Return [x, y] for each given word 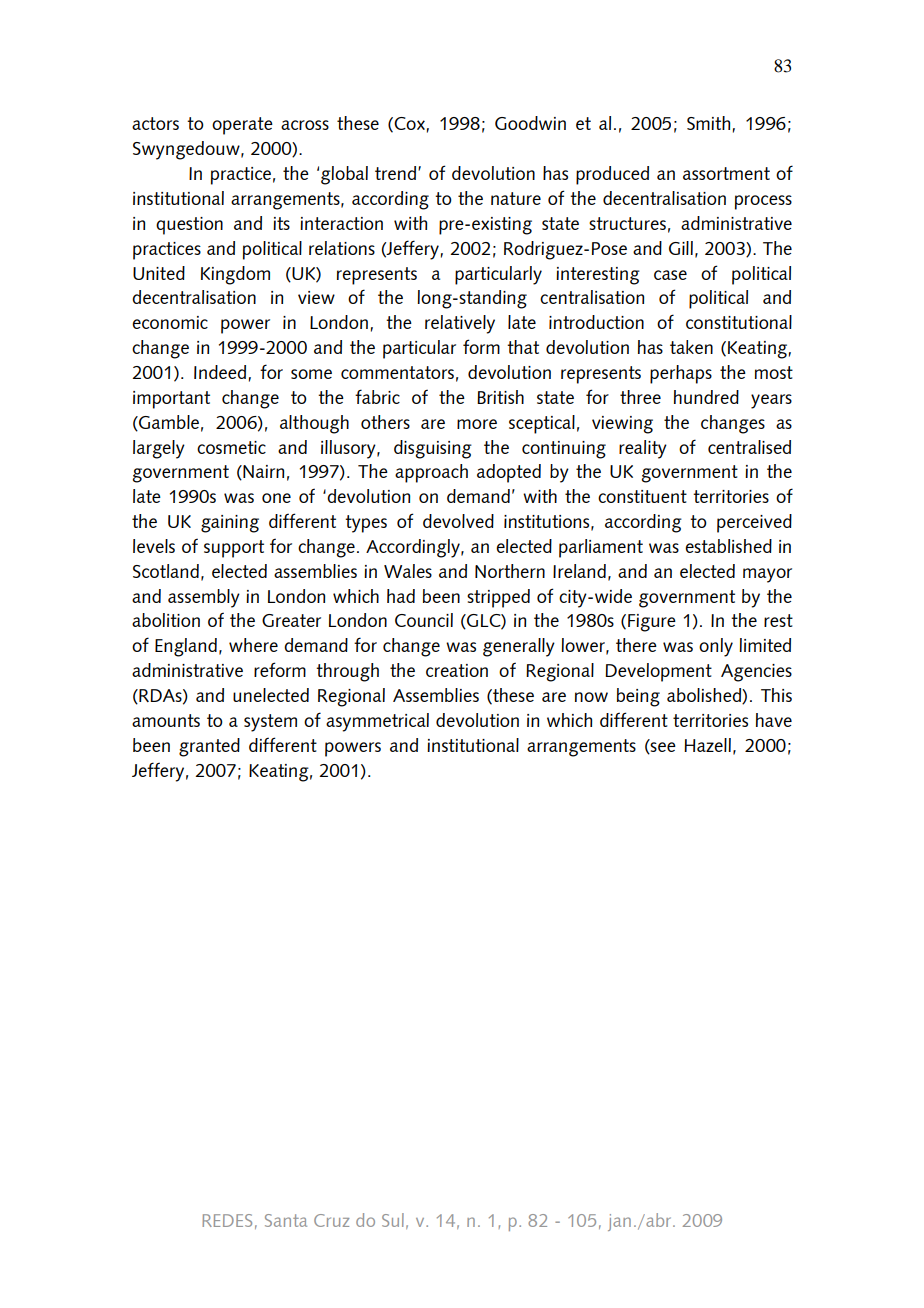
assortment [726, 173]
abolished [705, 696]
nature [516, 198]
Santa [286, 1220]
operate [242, 126]
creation [457, 670]
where [253, 645]
